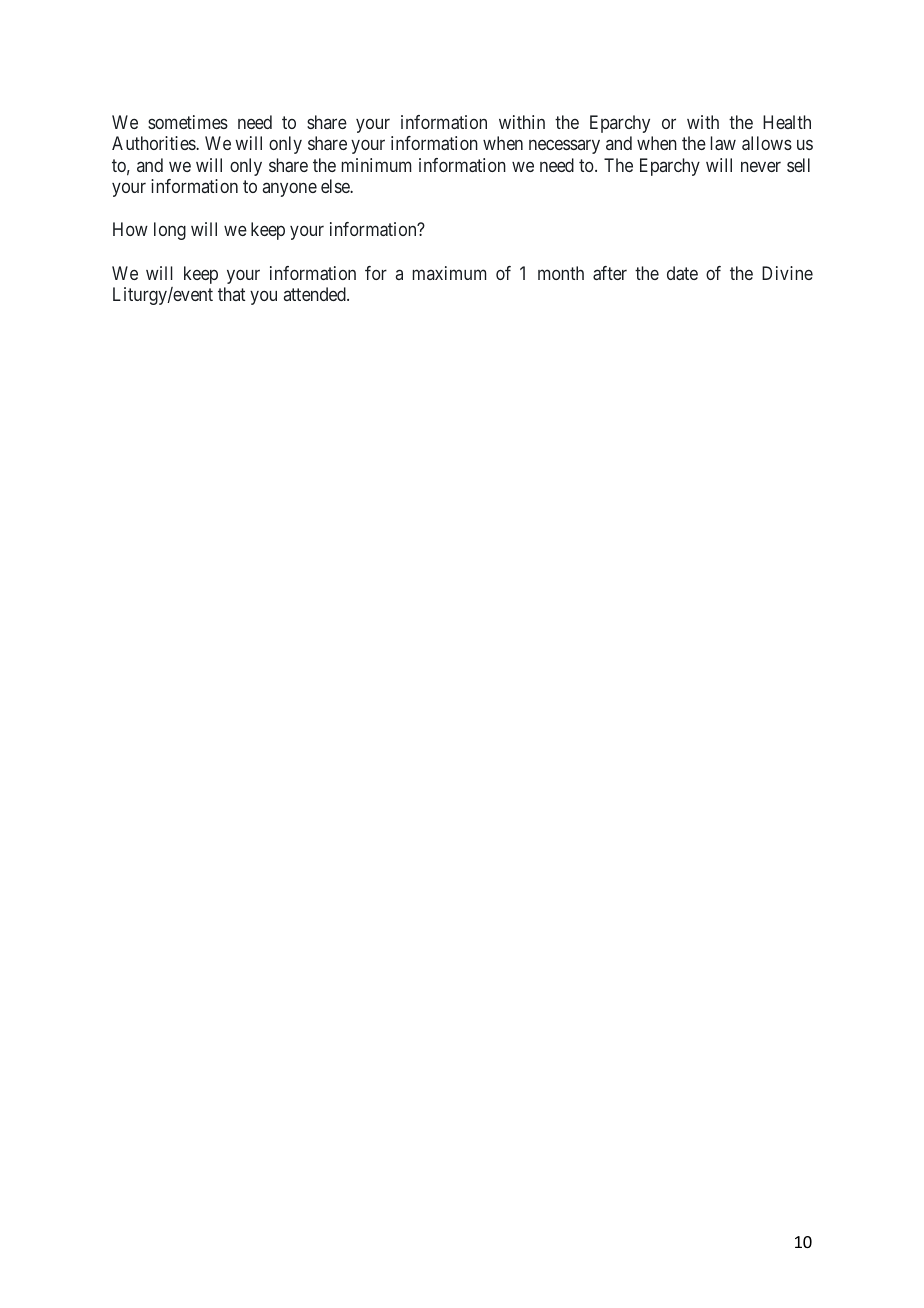 The width and height of the screenshot is (924, 1308). I want to click on anyone, so click(290, 190).
